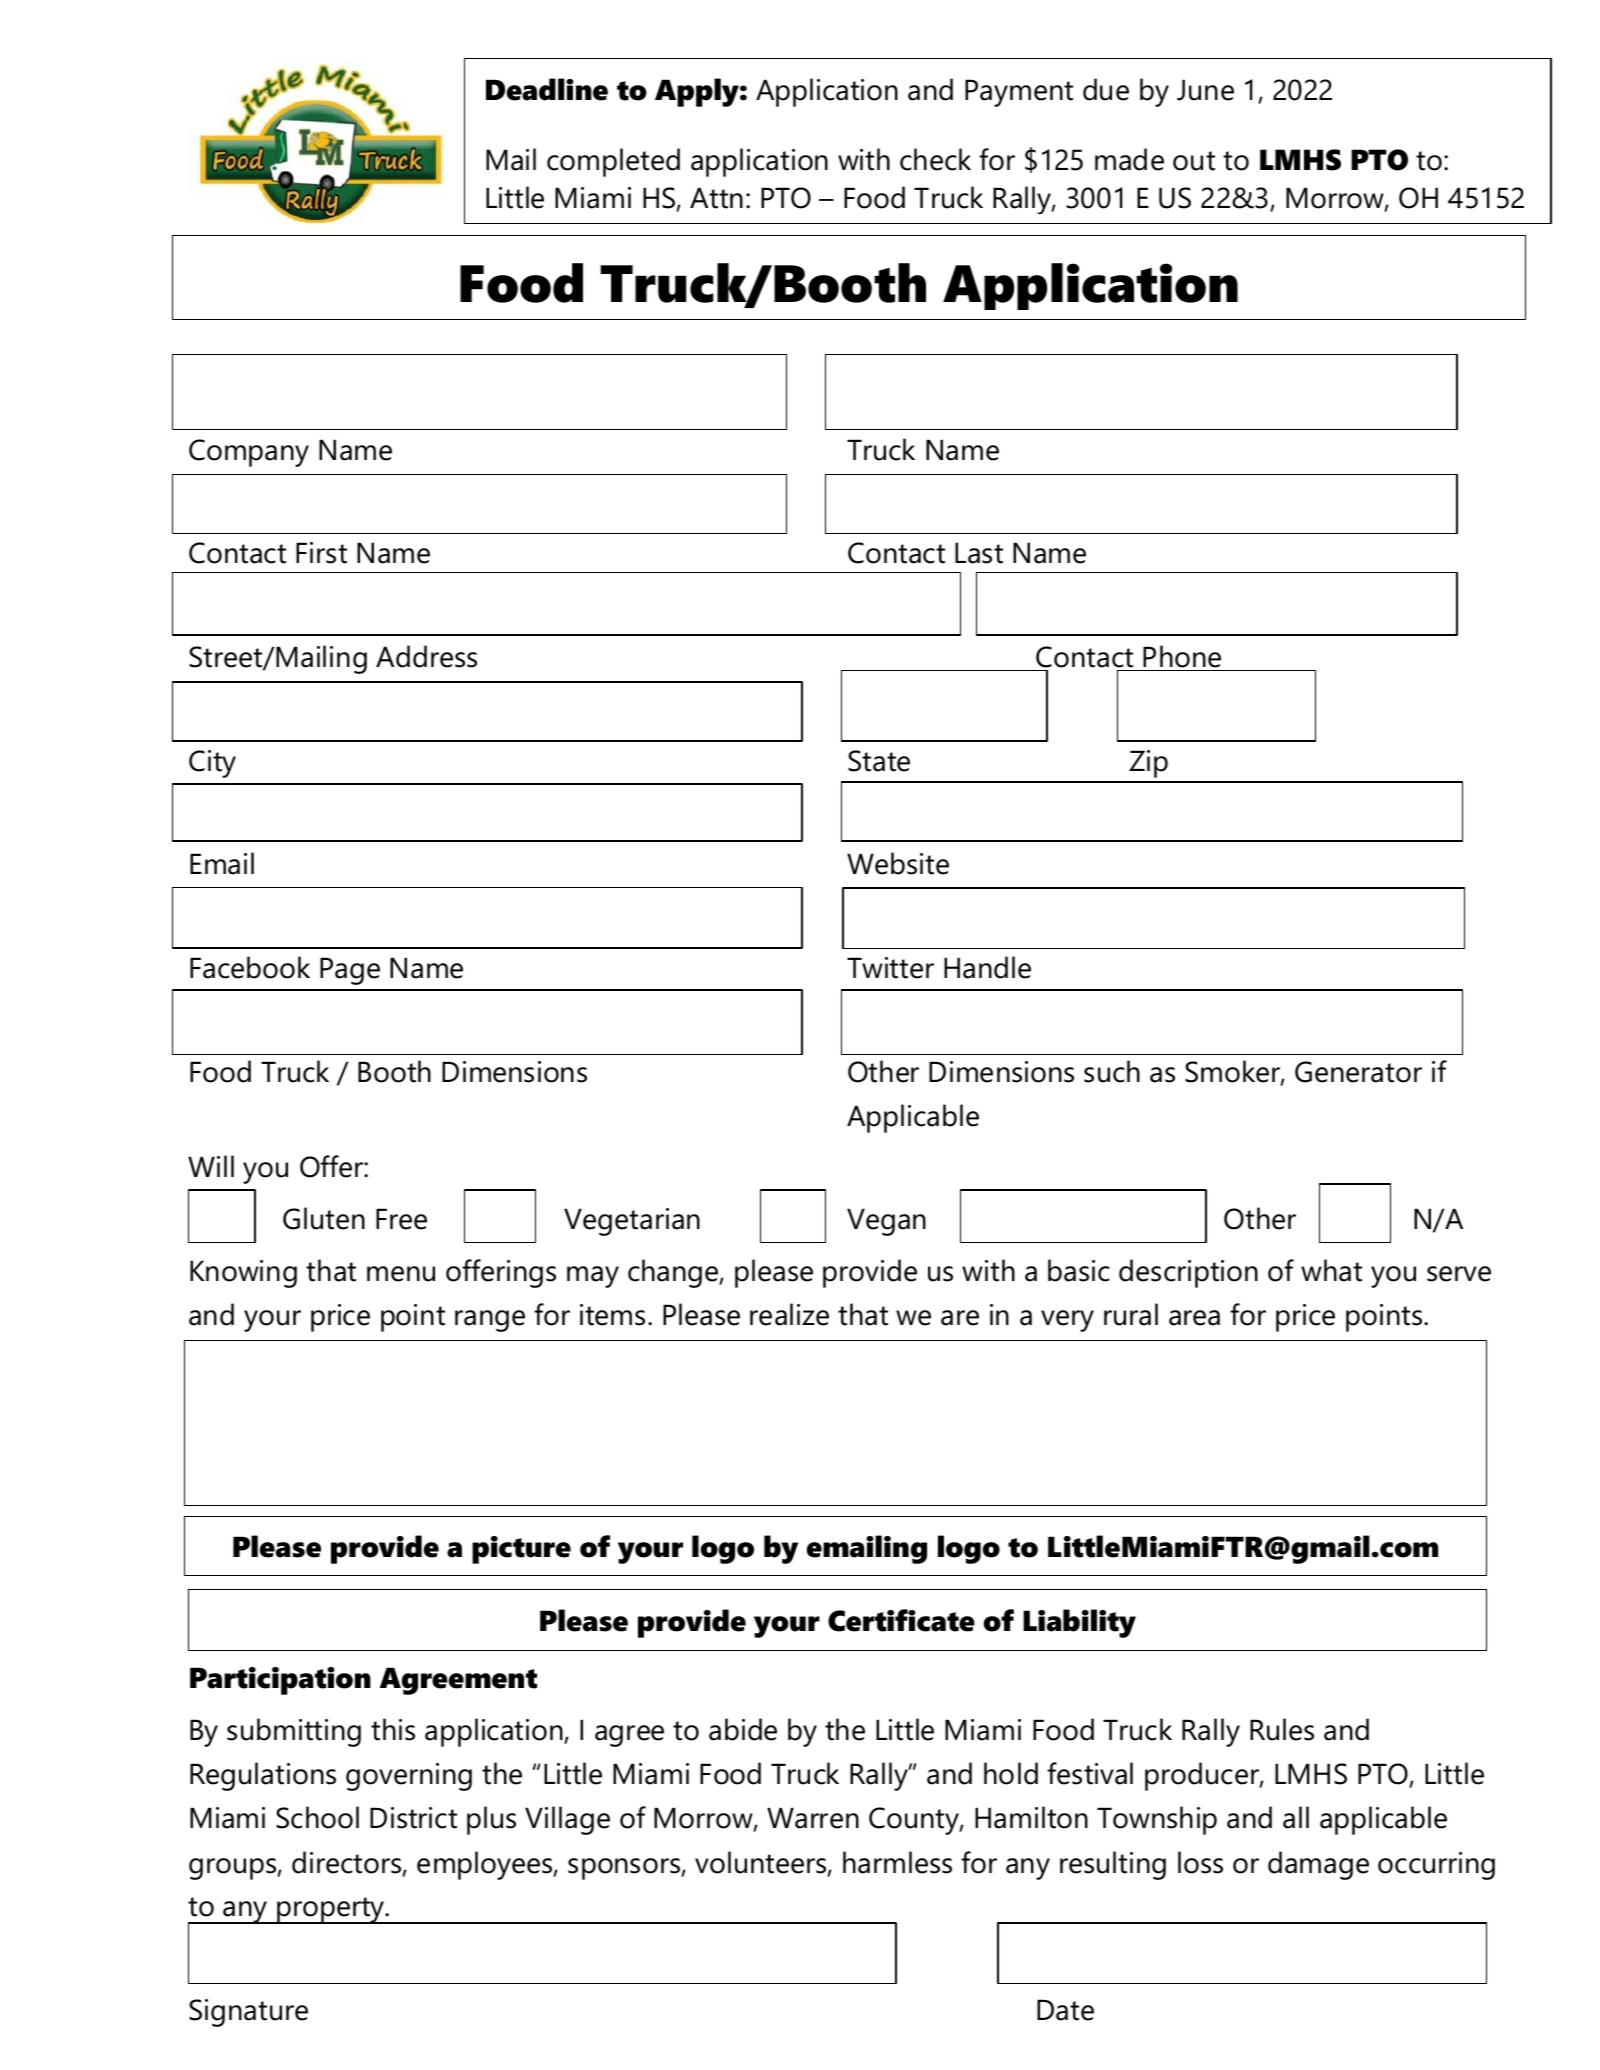 The height and width of the image is (2070, 1600). Describe the element at coordinates (879, 761) in the image. I see `State` at that location.
